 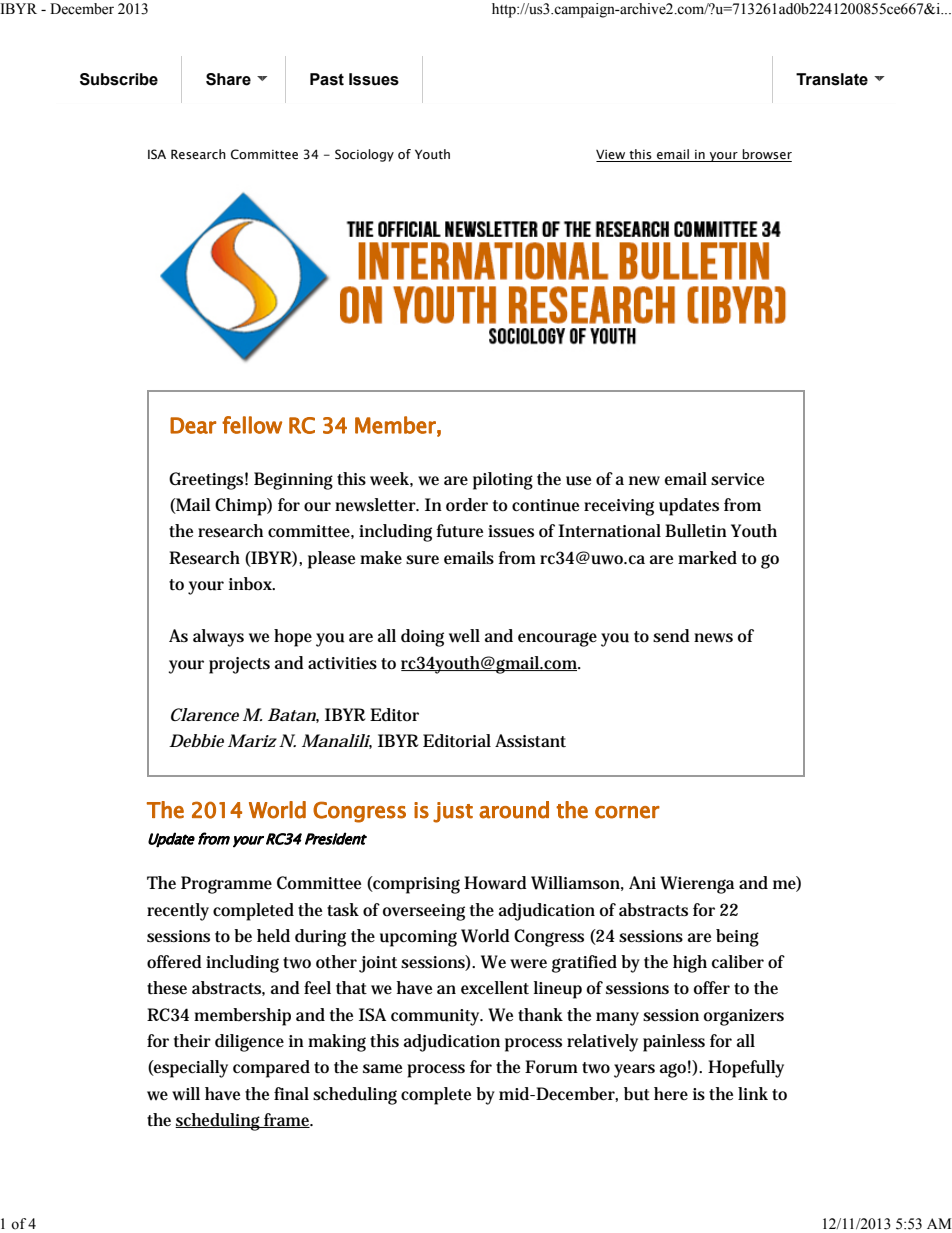 I want to click on inbox, so click(x=251, y=583).
